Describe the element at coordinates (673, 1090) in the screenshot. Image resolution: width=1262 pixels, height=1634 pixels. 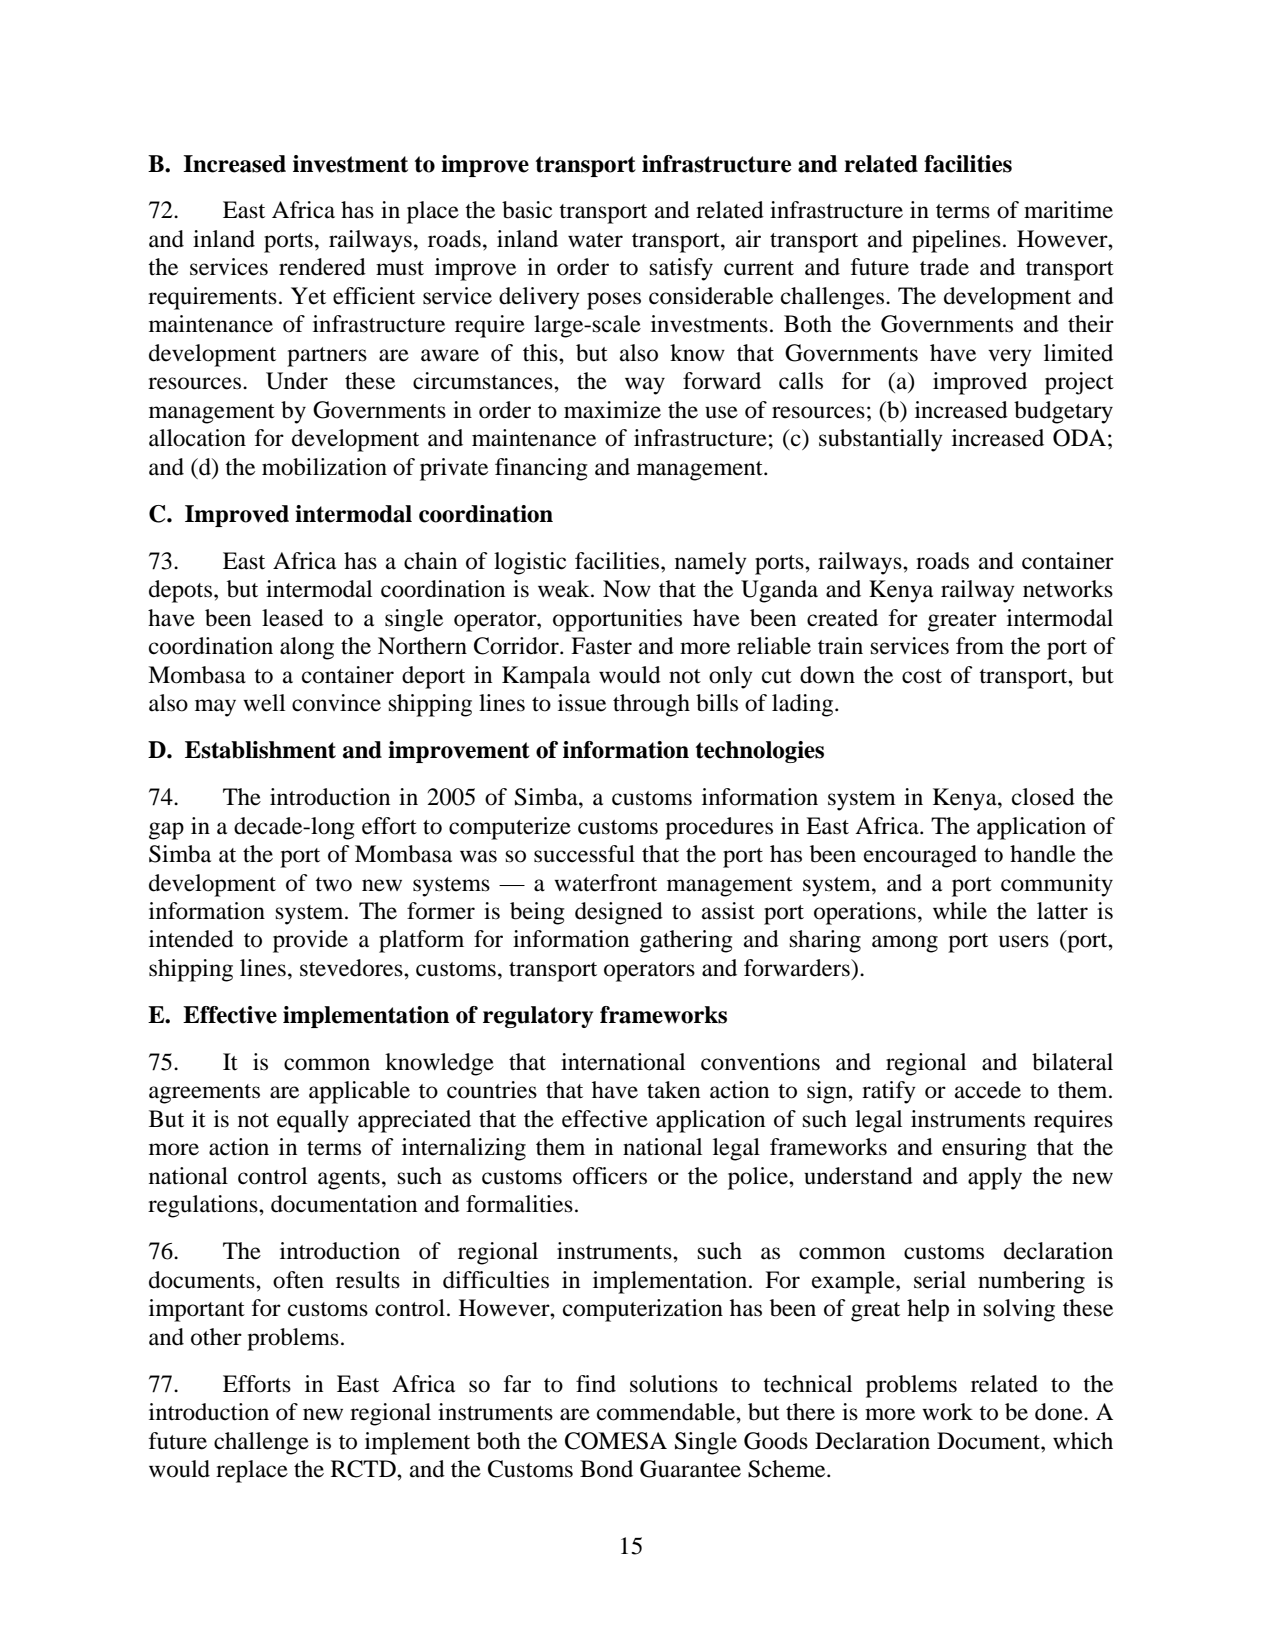
I see `taken` at that location.
